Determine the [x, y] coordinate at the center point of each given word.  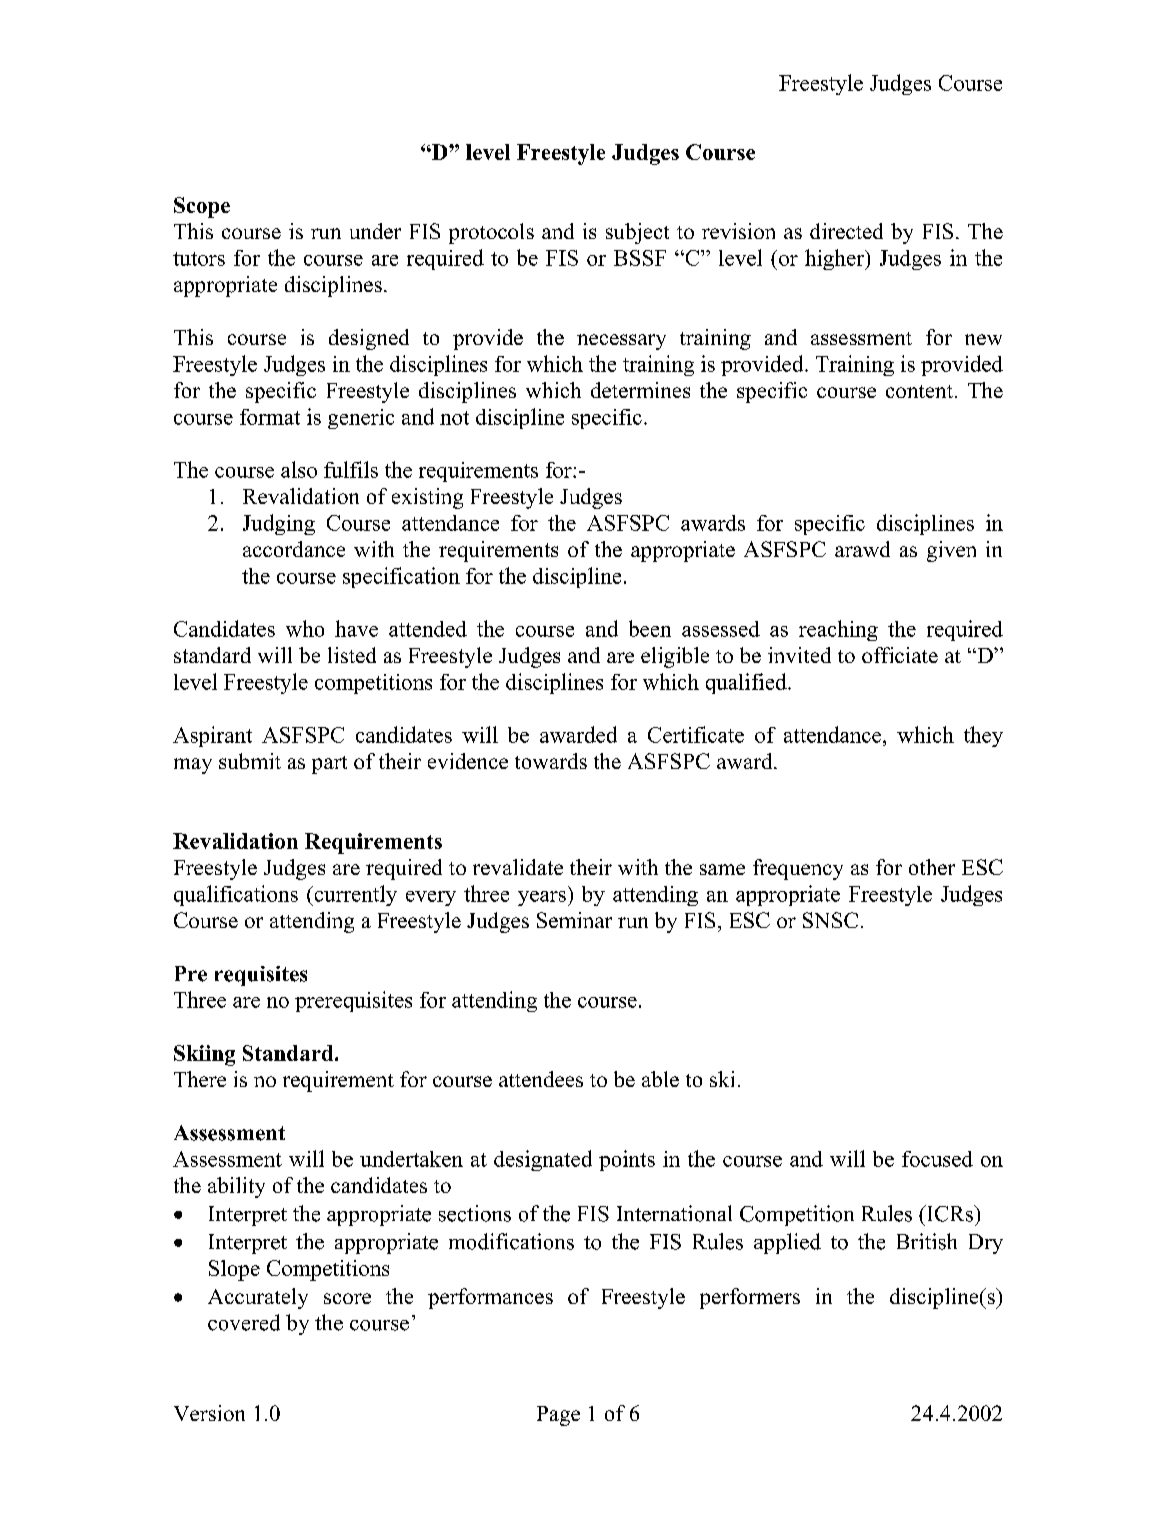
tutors [199, 259]
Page [558, 1416]
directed [846, 231]
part [329, 765]
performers [750, 1298]
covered [244, 1322]
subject [637, 233]
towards [551, 761]
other [932, 867]
